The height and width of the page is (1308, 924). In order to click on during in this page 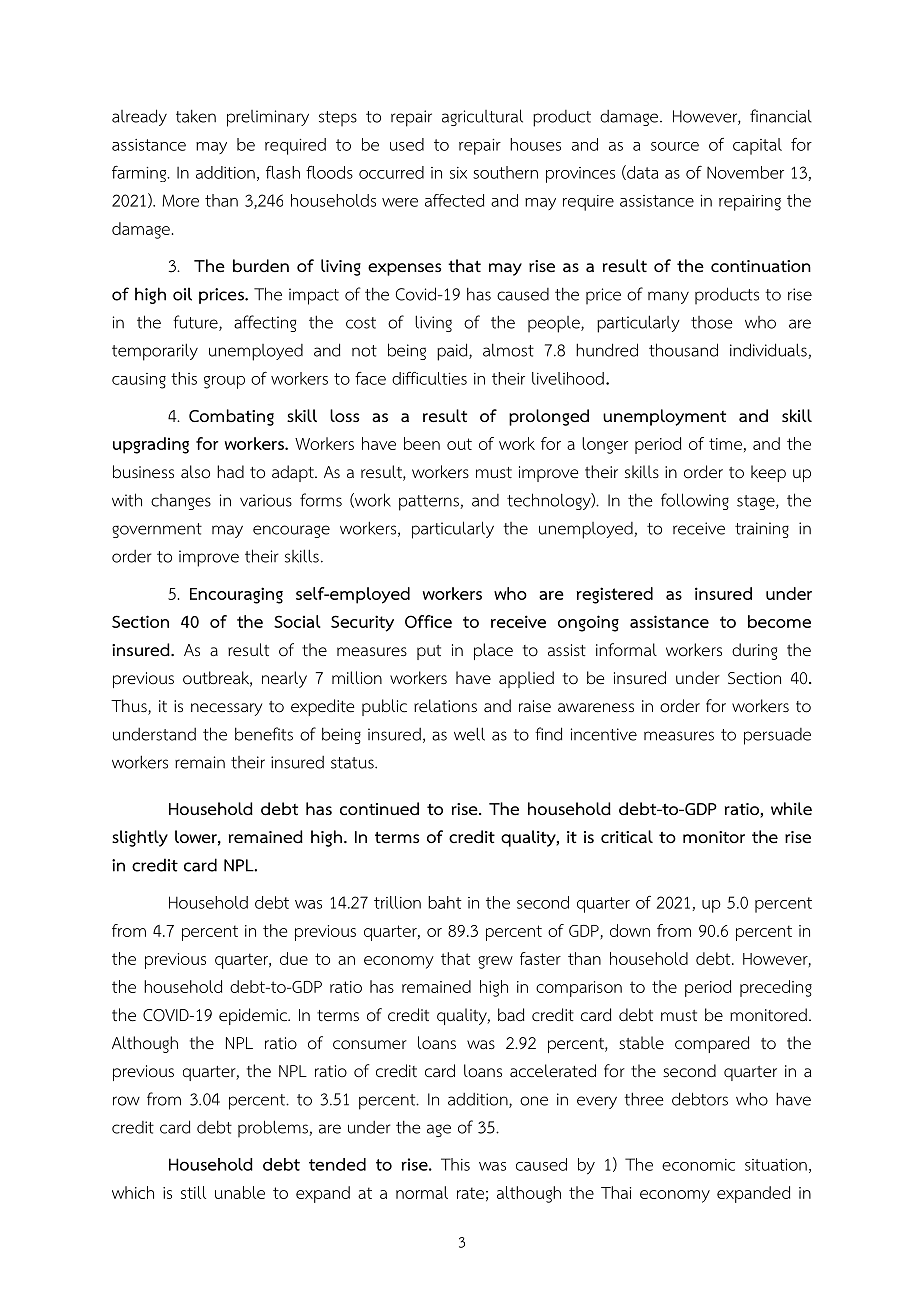, I will do `click(754, 651)`.
